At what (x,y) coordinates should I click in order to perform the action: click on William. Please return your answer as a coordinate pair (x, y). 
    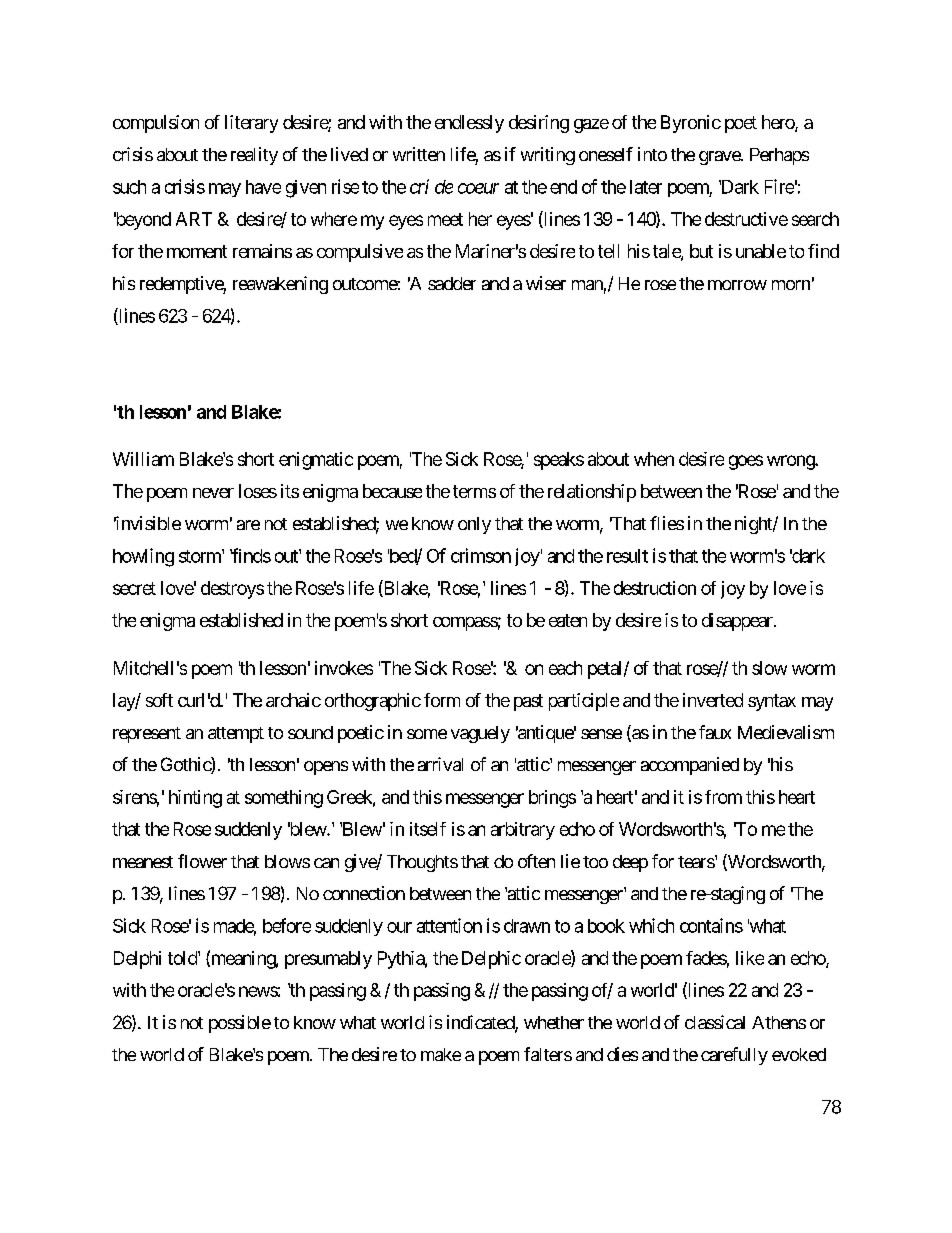
    Looking at the image, I should click on (143, 459).
